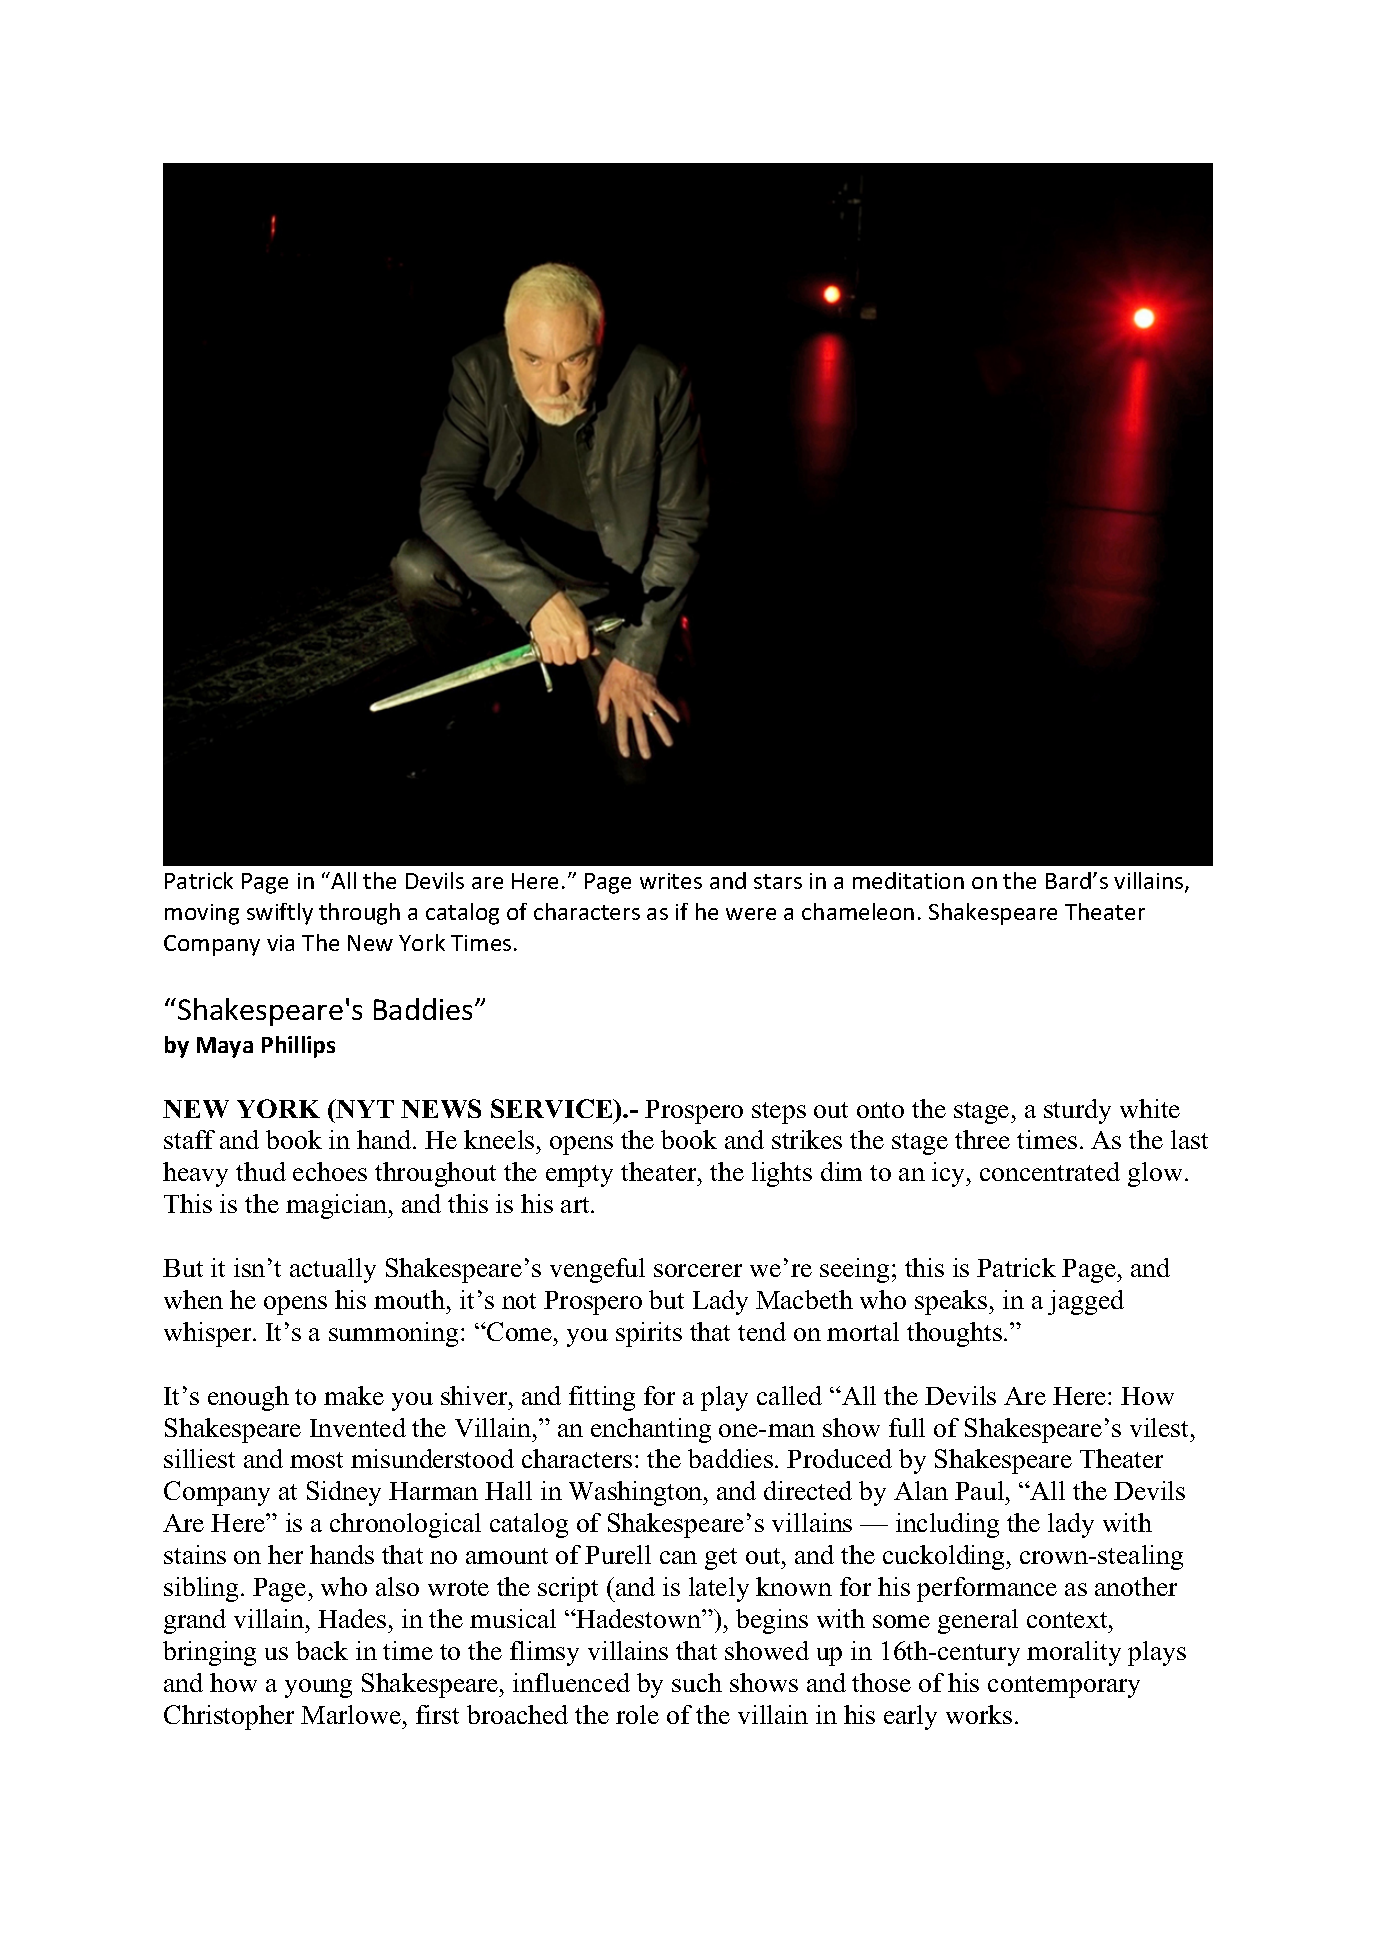 The width and height of the screenshot is (1376, 1946). I want to click on meditation, so click(908, 880).
